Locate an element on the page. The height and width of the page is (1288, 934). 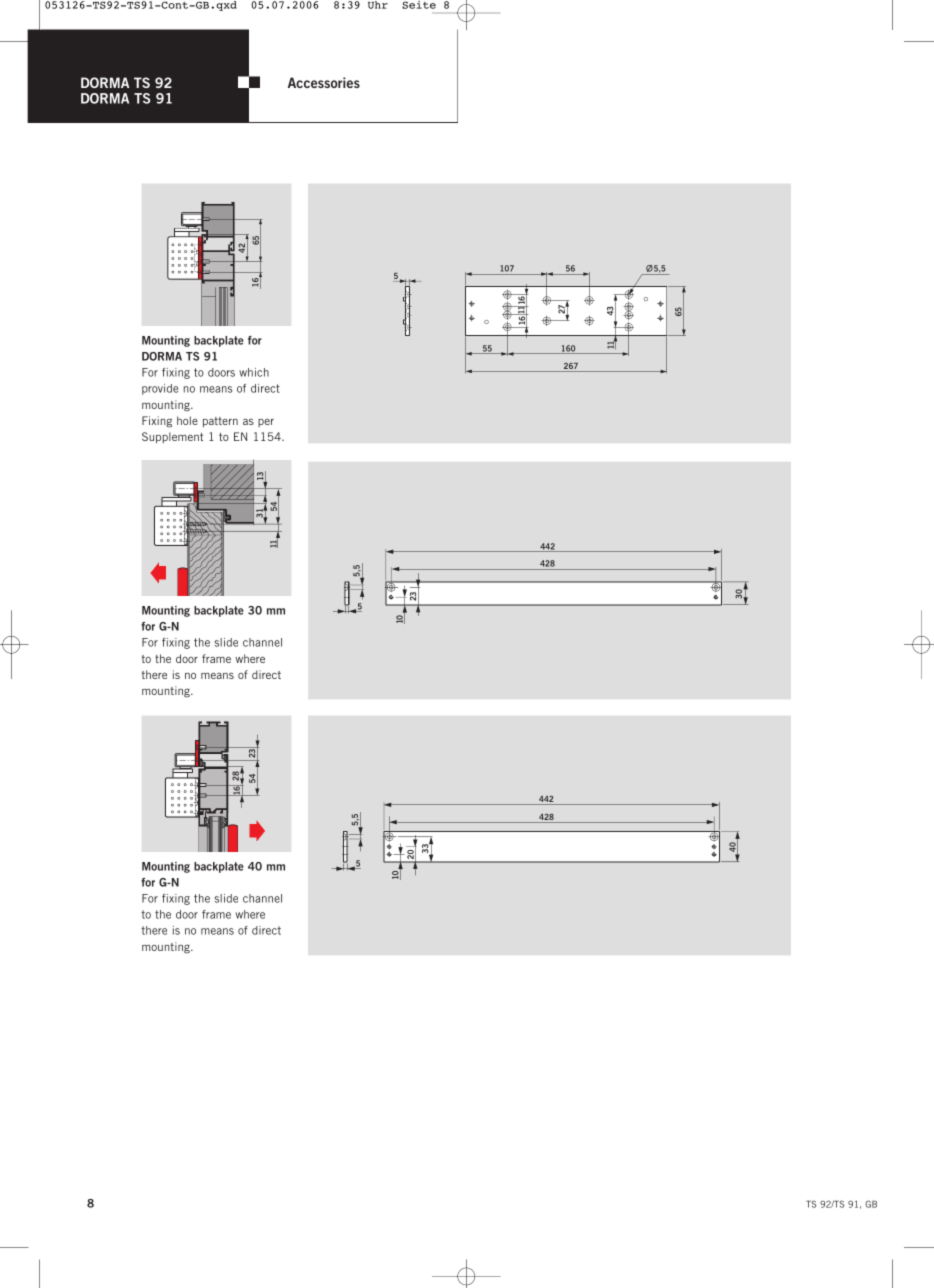
Accessories is located at coordinates (324, 82).
